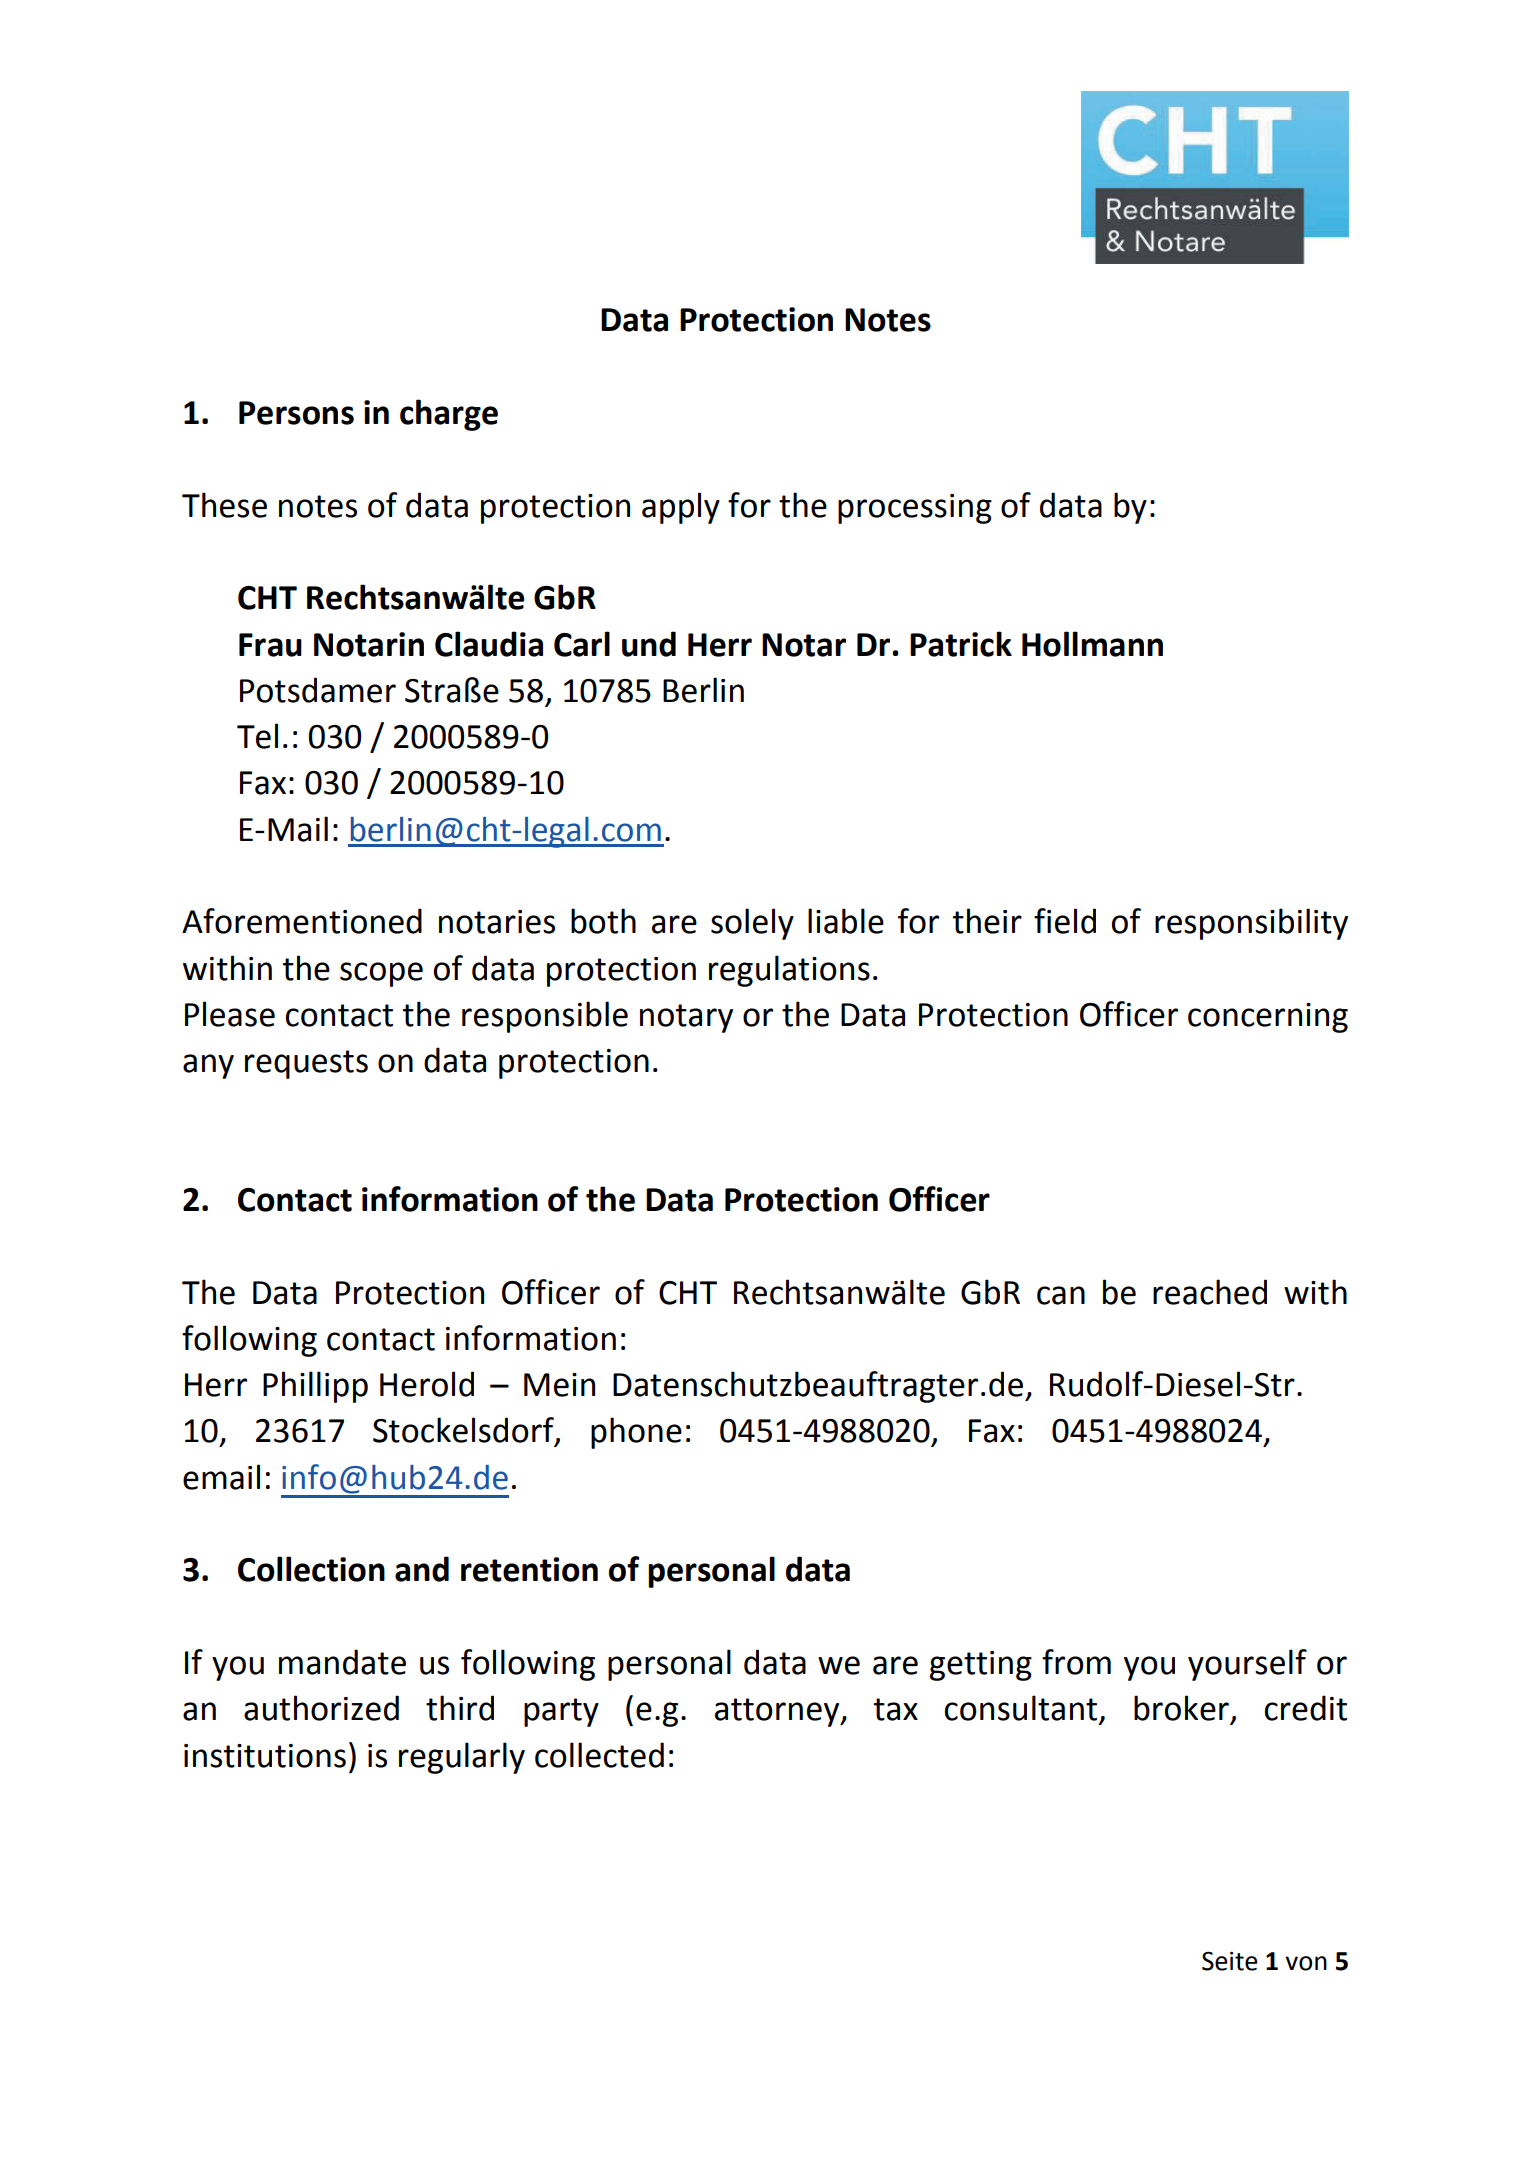  Describe the element at coordinates (915, 509) in the screenshot. I see `processing` at that location.
